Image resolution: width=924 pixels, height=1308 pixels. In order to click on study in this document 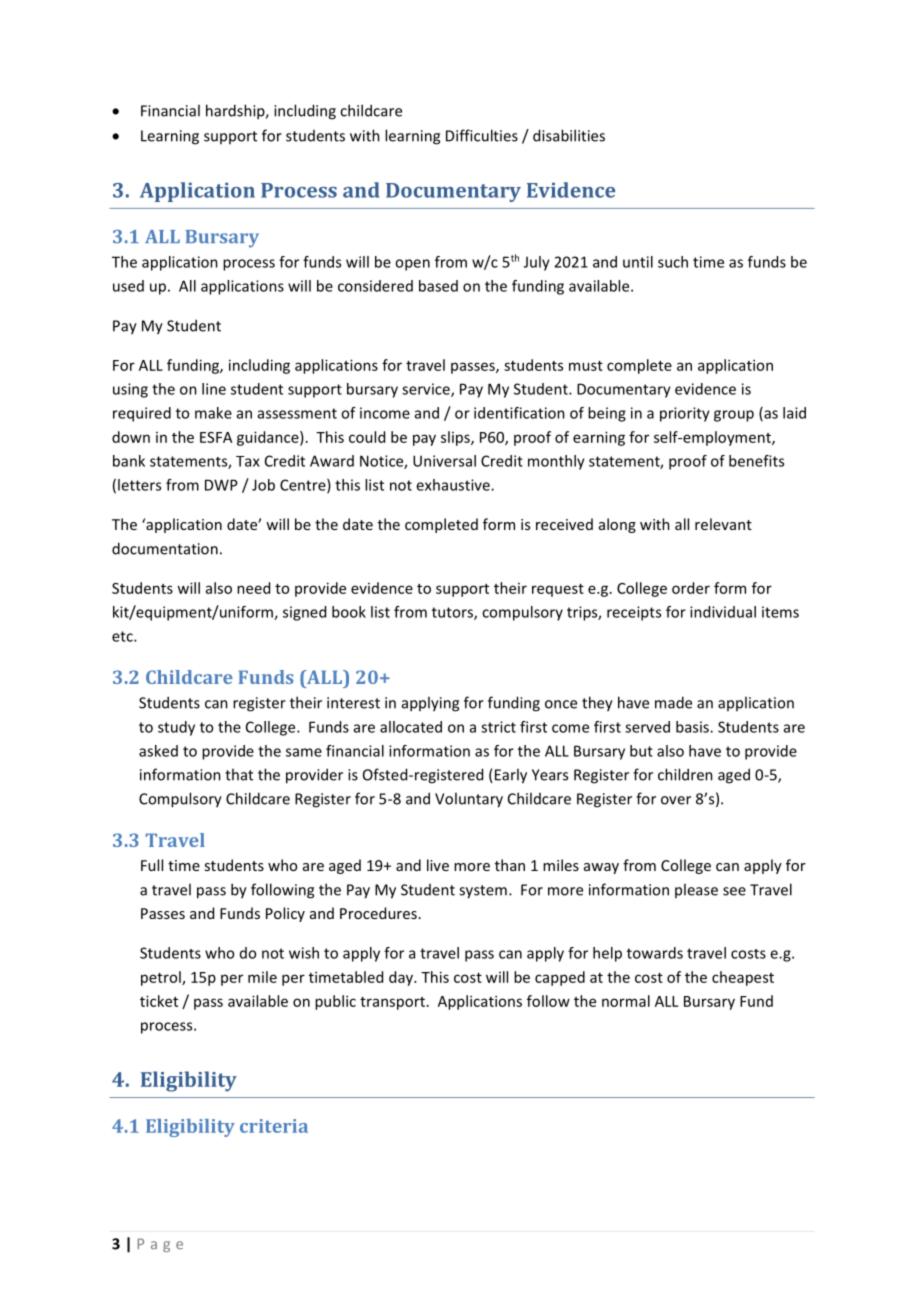, I will do `click(176, 728)`.
